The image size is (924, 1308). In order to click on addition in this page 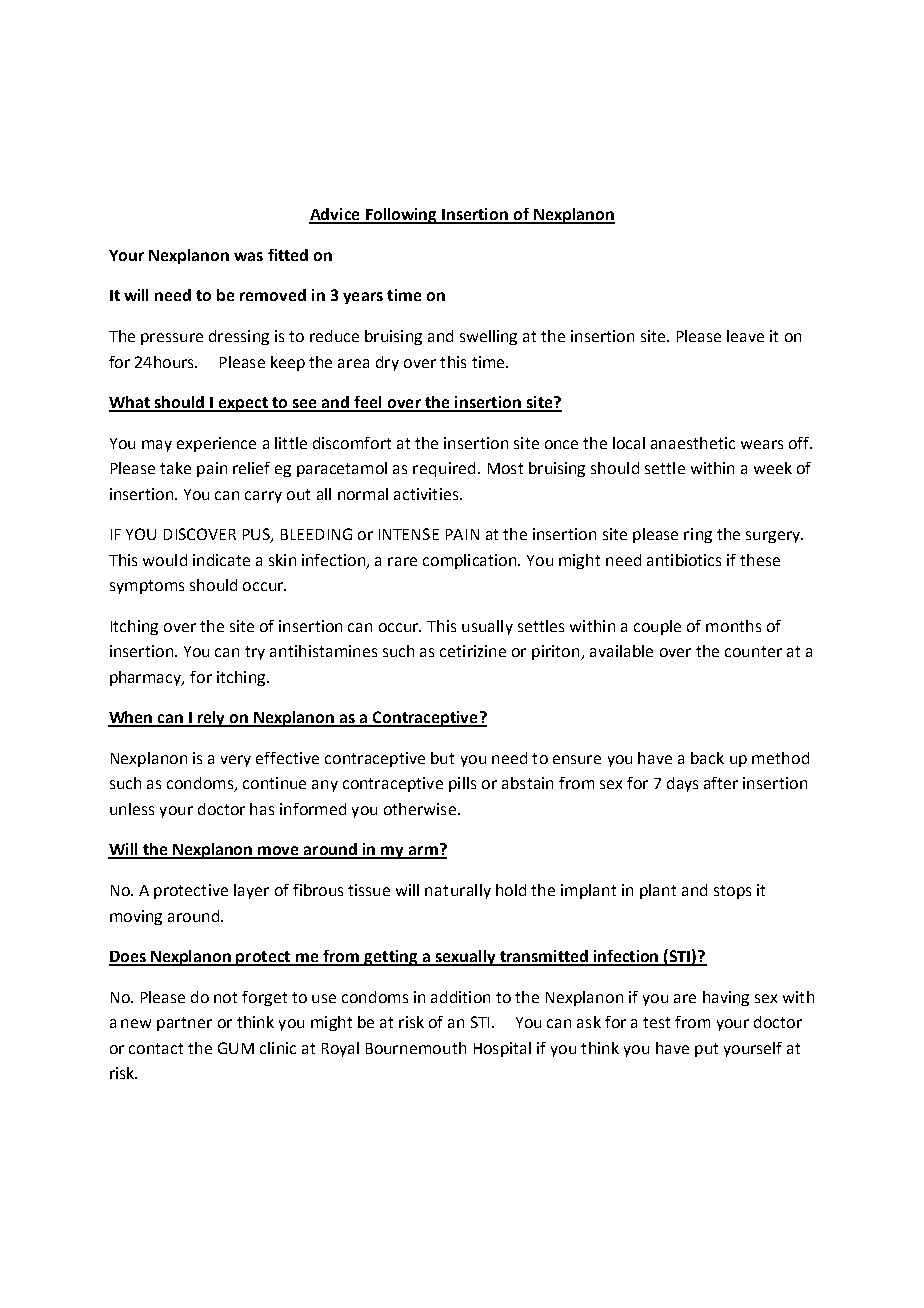, I will do `click(460, 997)`.
